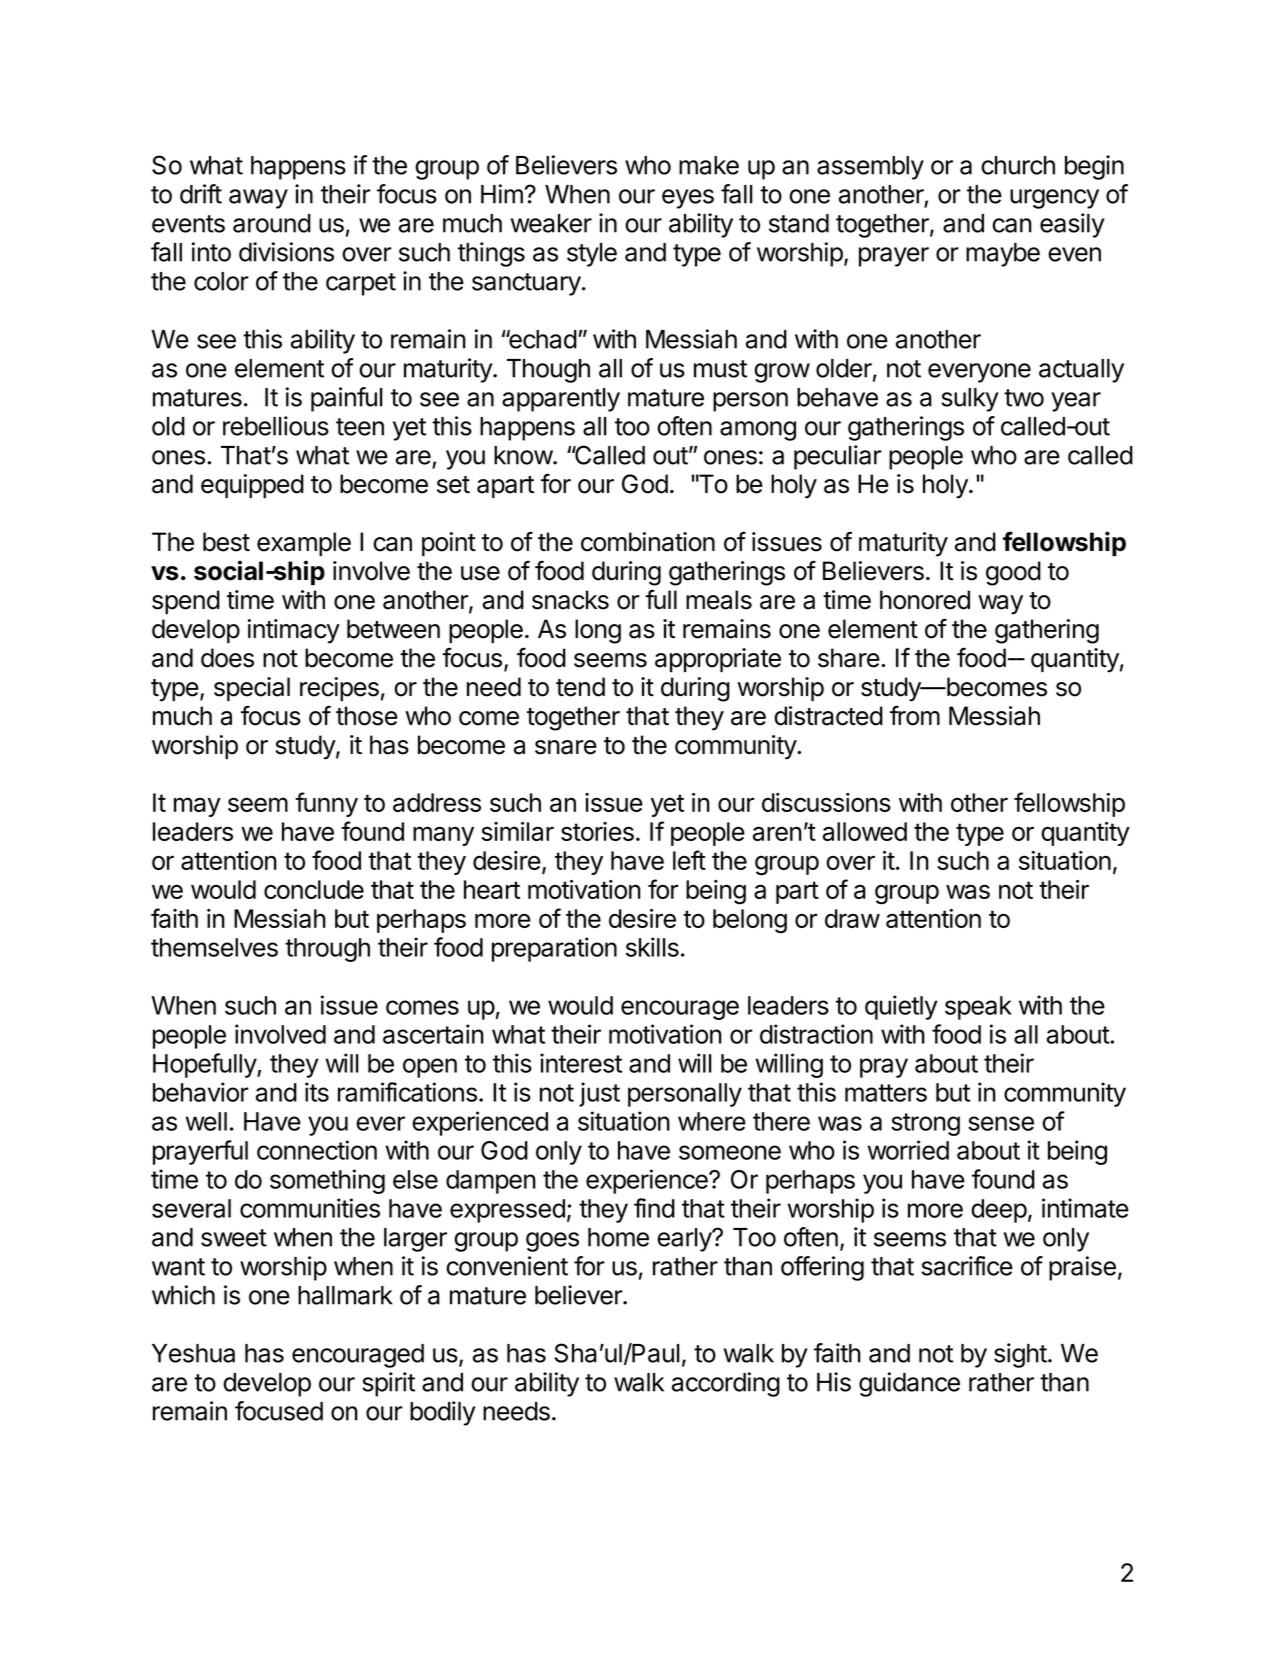 The width and height of the screenshot is (1285, 1663). I want to click on sight, so click(1020, 1355).
